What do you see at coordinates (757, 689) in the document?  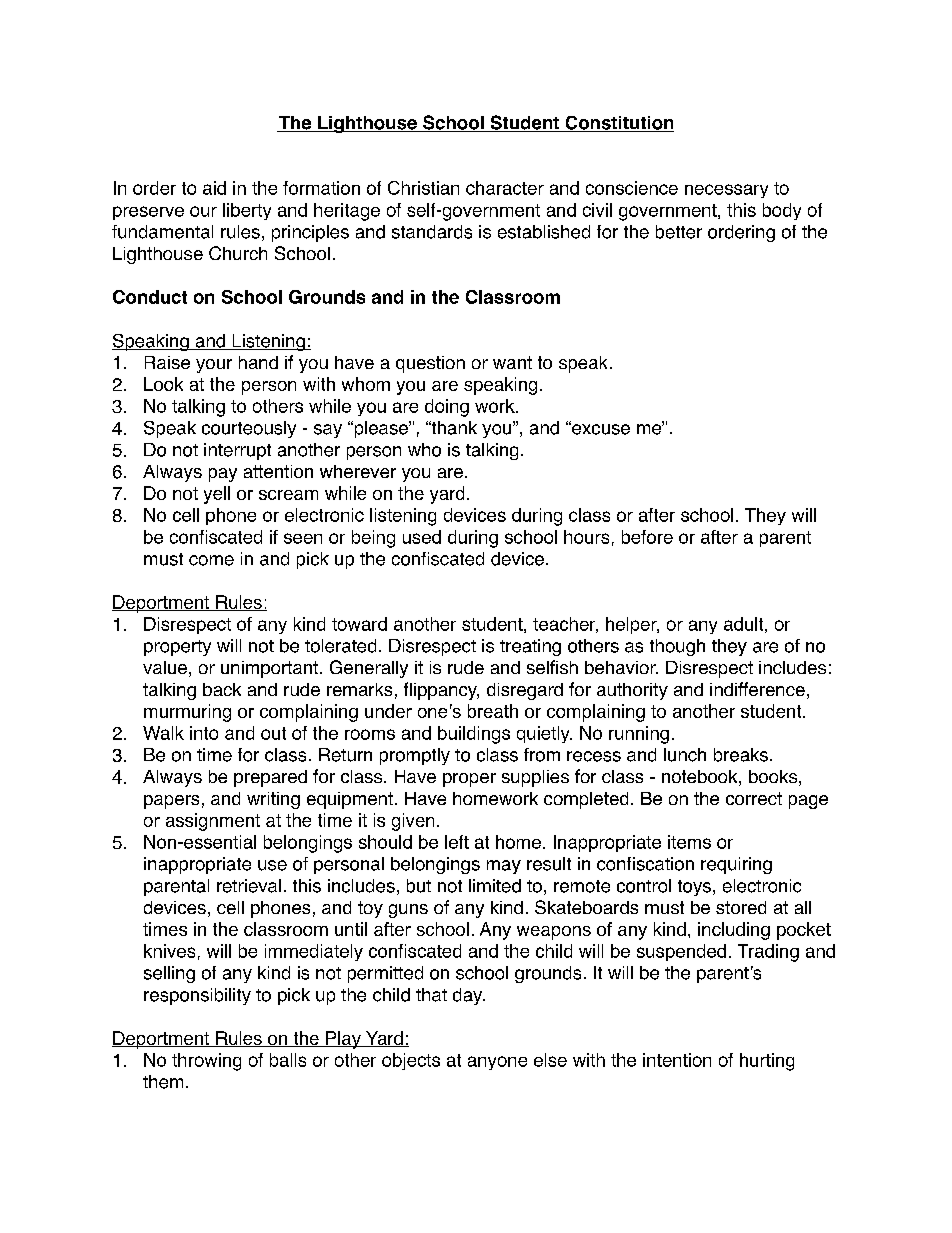 I see `indifference` at bounding box center [757, 689].
